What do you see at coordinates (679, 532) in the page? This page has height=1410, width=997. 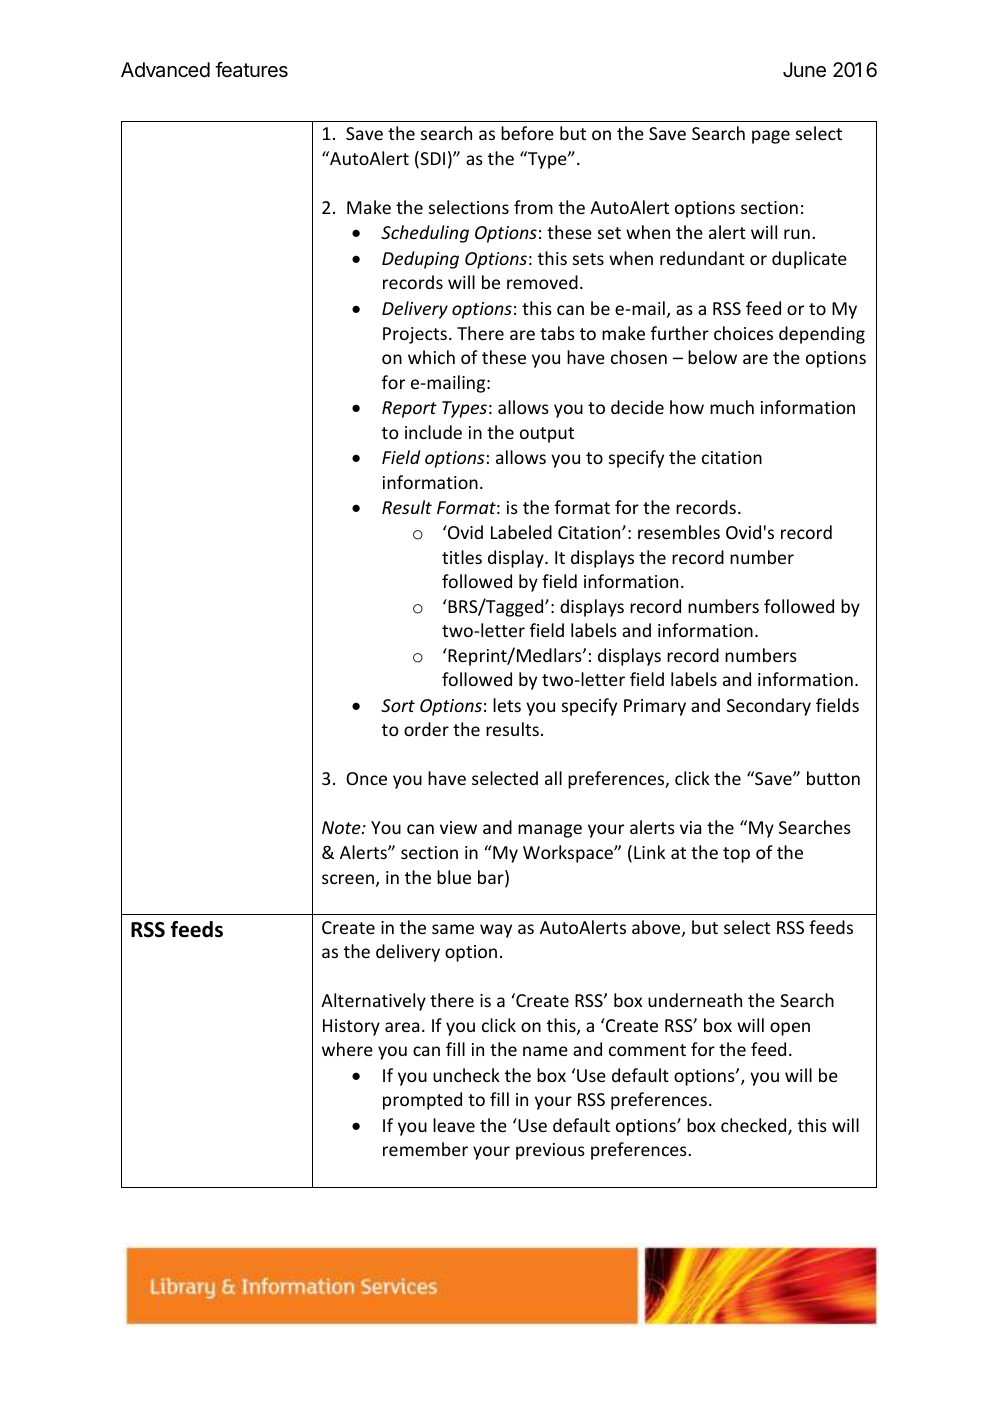 I see `resembles` at bounding box center [679, 532].
